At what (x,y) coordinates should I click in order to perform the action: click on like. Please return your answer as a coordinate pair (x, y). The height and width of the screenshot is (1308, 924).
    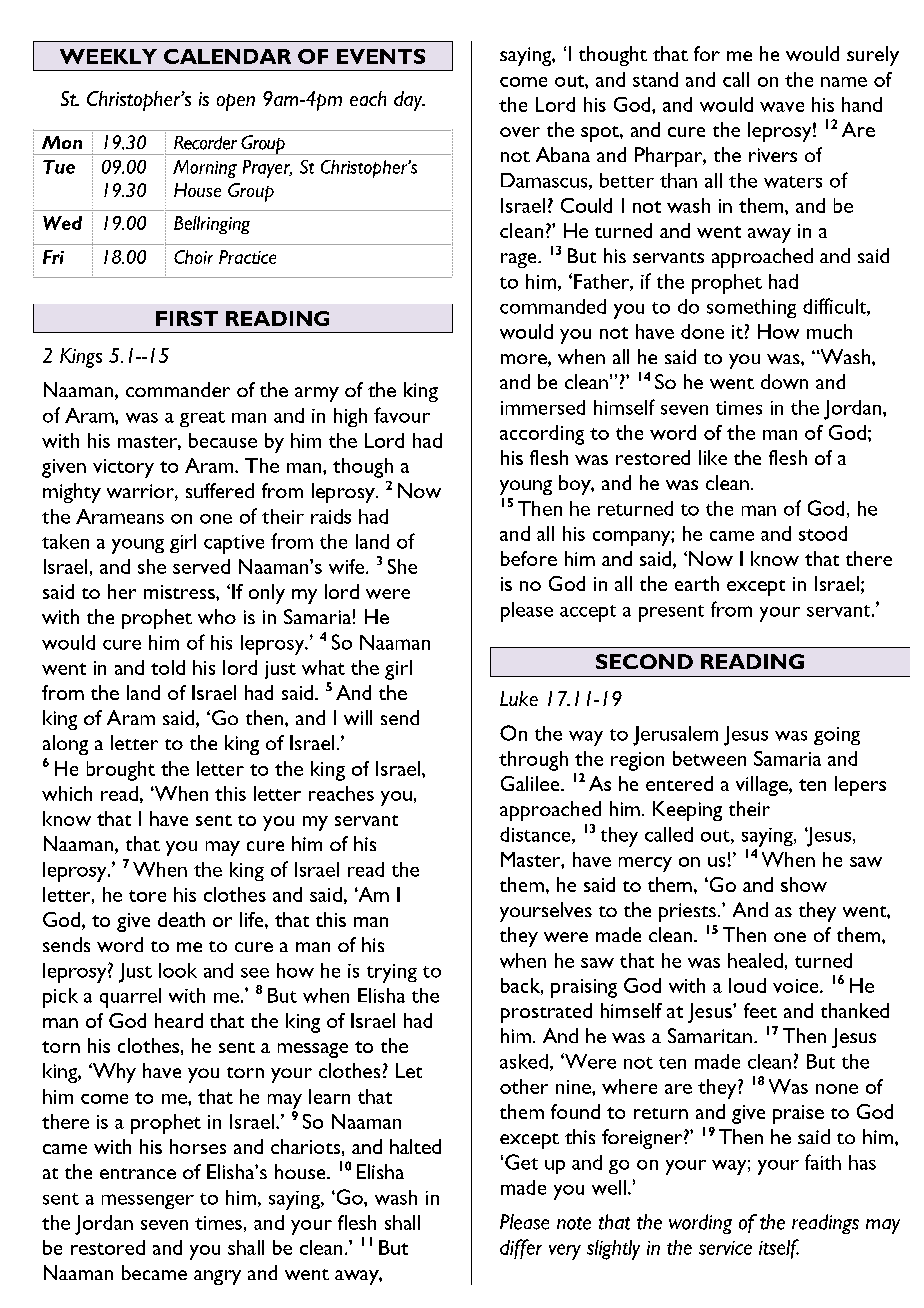
    Looking at the image, I should click on (713, 457).
